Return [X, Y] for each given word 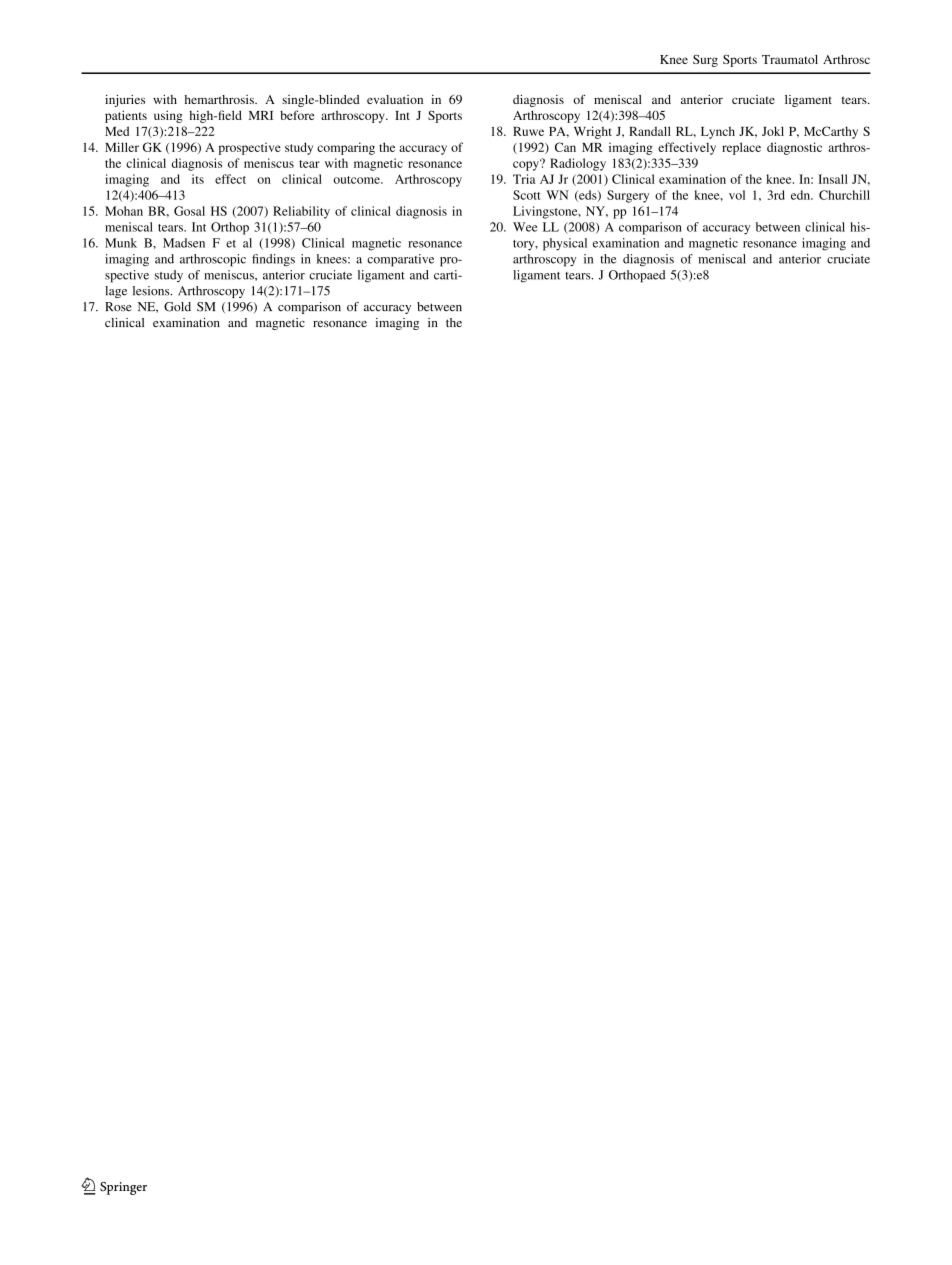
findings [273, 260]
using [168, 116]
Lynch [718, 133]
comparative [400, 260]
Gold [177, 307]
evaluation [395, 99]
